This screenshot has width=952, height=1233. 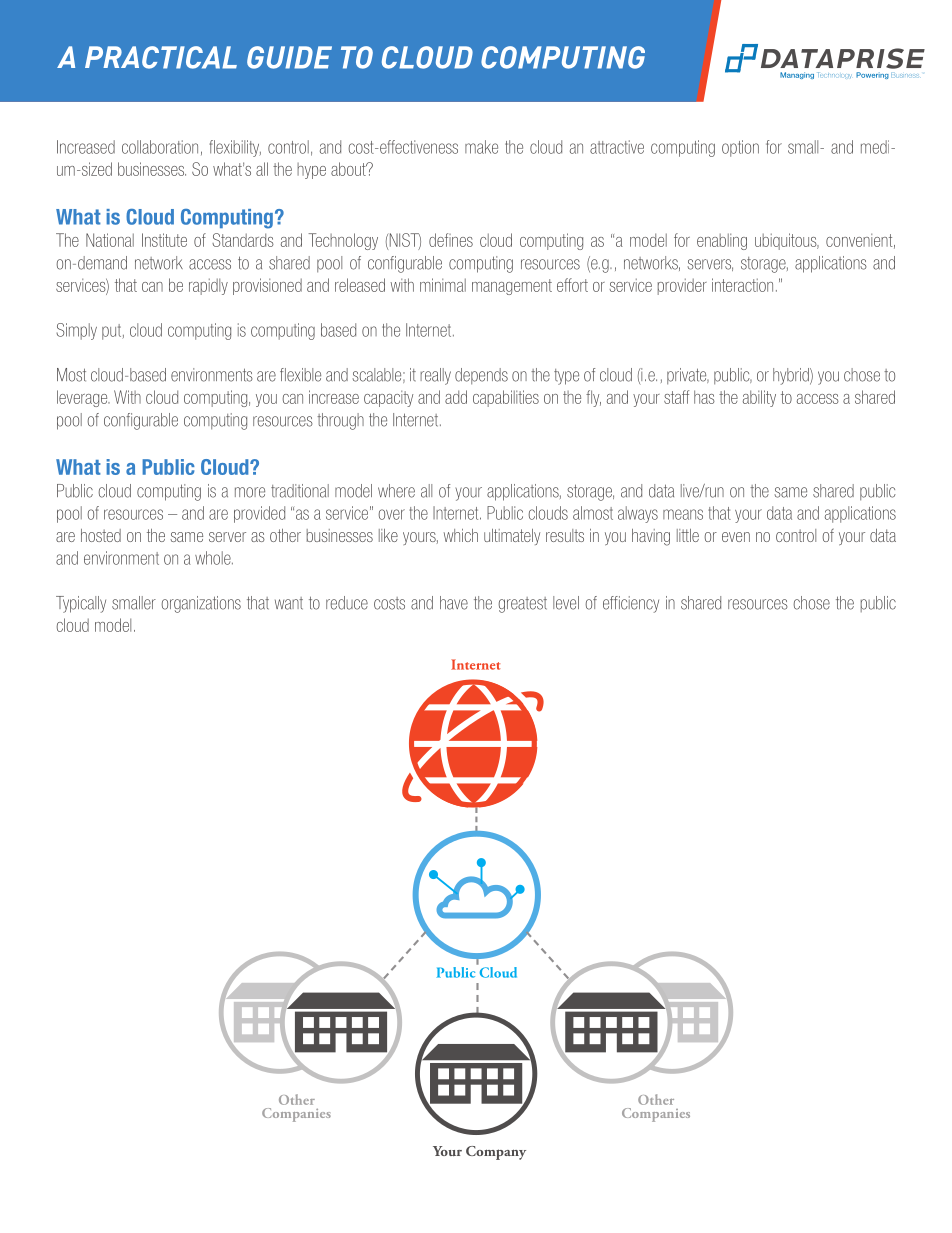 I want to click on PRACTICAL, so click(x=161, y=57).
